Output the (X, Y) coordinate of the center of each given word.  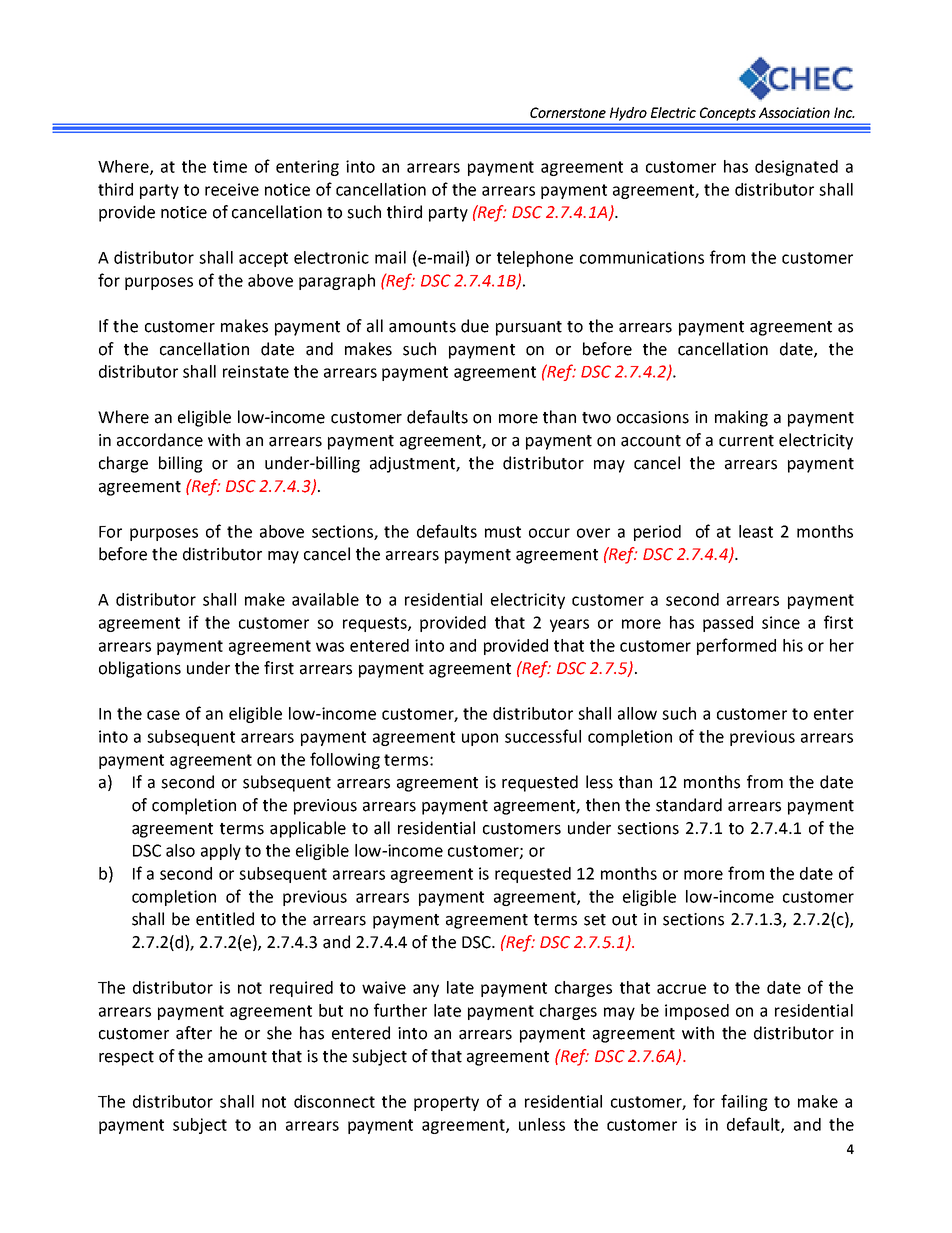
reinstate (256, 371)
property (446, 1103)
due (475, 326)
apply (221, 852)
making (741, 418)
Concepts (728, 114)
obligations (140, 669)
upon (480, 739)
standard (689, 805)
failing (744, 1102)
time (230, 166)
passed (728, 624)
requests (376, 624)
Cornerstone (568, 112)
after (194, 1033)
